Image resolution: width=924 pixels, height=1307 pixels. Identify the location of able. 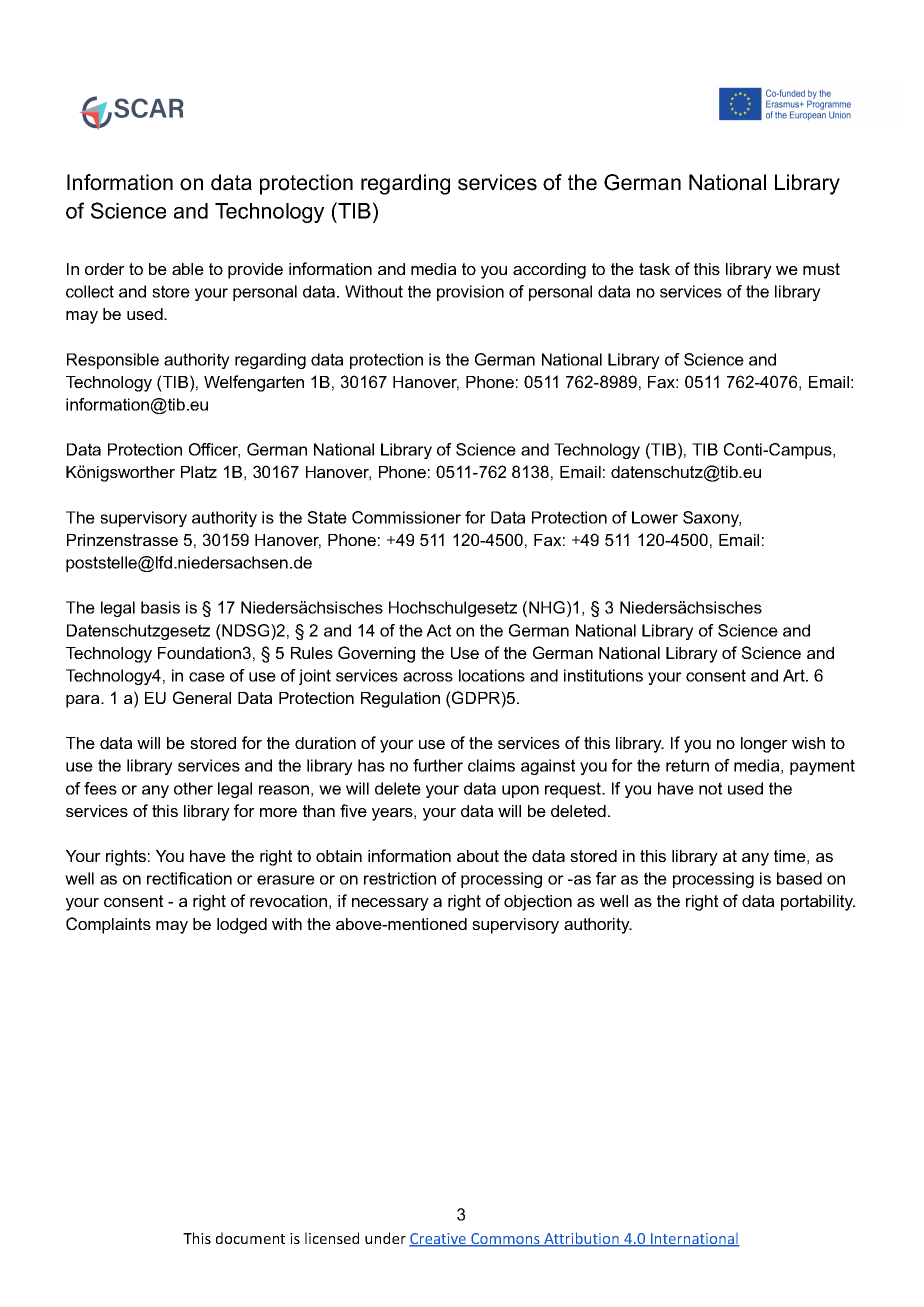
(188, 269).
